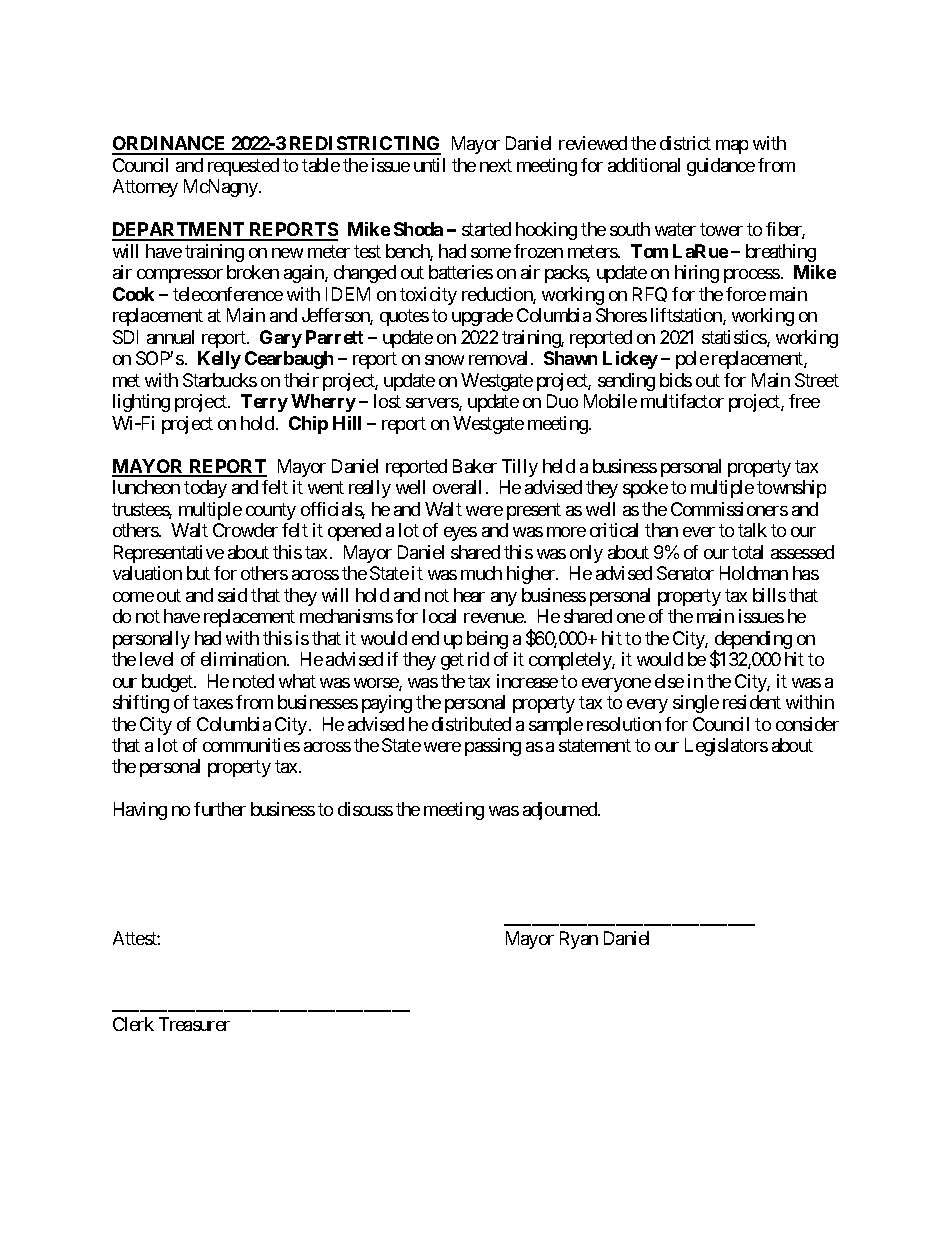  Describe the element at coordinates (471, 724) in the screenshot. I see `distributed` at that location.
